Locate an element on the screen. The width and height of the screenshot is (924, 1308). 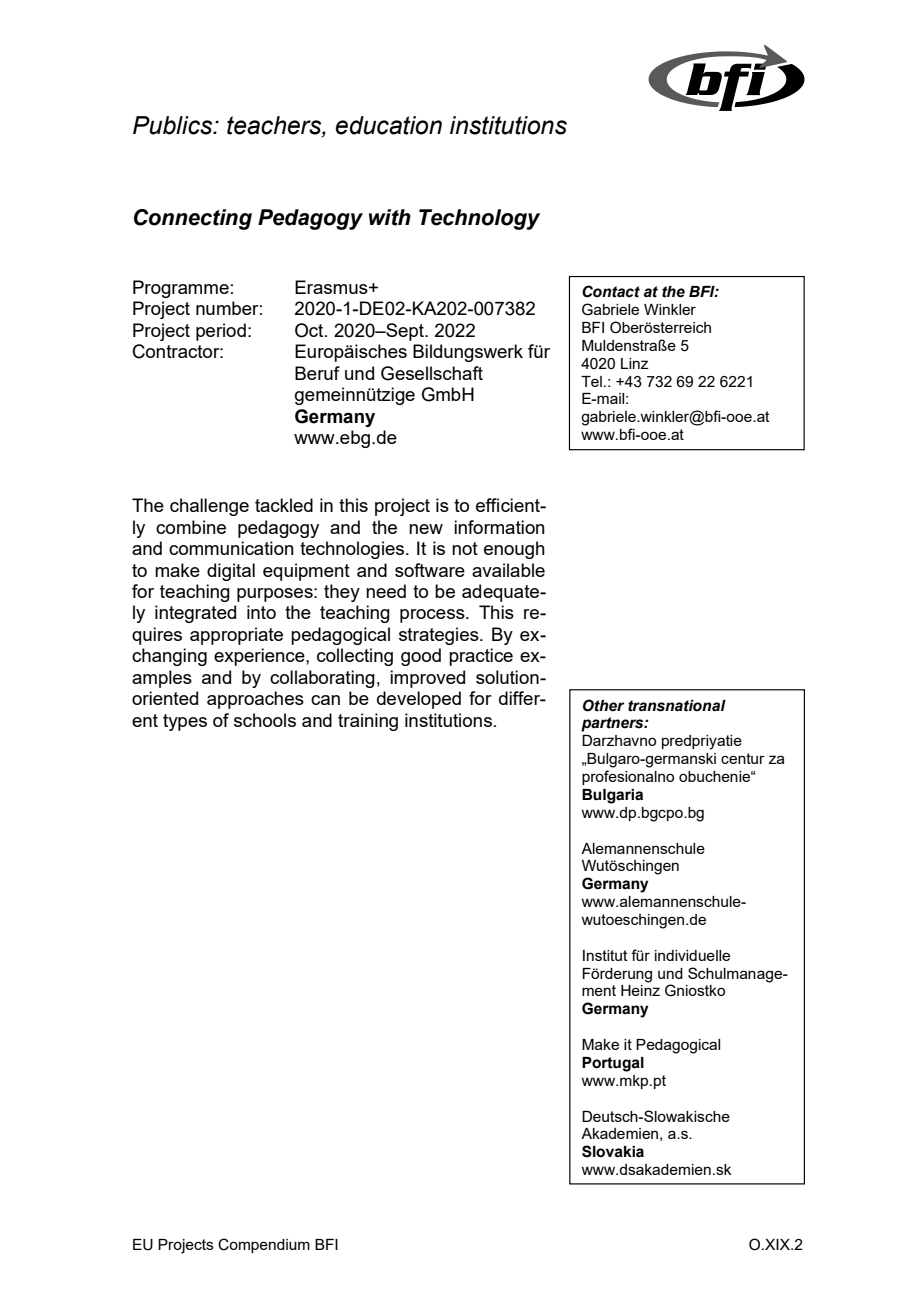
Portugal is located at coordinates (613, 1064).
